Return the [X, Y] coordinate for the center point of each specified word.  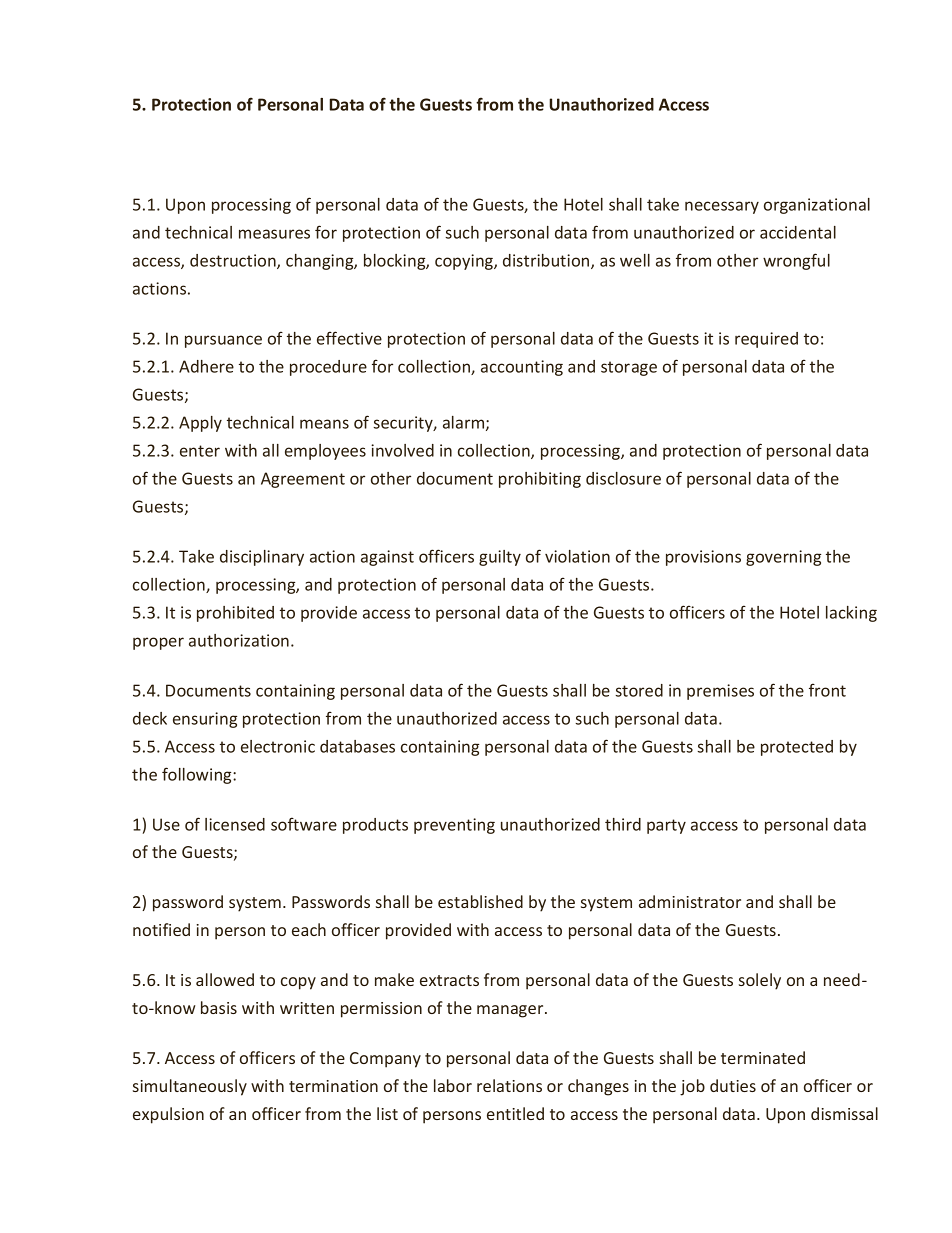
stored [639, 690]
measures [274, 234]
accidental [798, 232]
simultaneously [190, 1087]
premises [720, 692]
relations [509, 1085]
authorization [239, 640]
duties [733, 1085]
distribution [547, 261]
